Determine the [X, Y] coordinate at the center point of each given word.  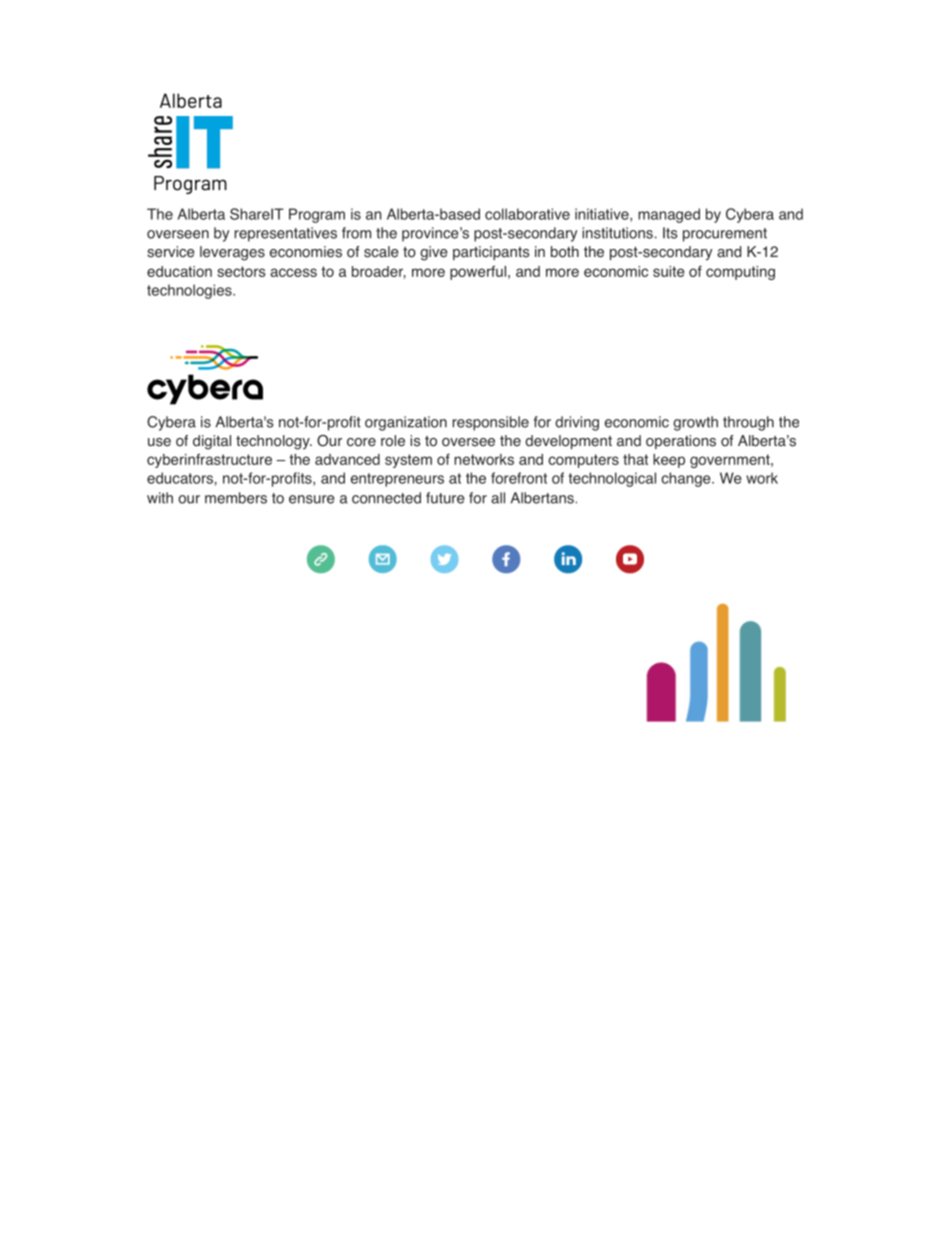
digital [212, 442]
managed [669, 215]
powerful [478, 272]
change [687, 479]
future [445, 498]
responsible [490, 423]
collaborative [527, 214]
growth [695, 423]
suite [669, 271]
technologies [190, 291]
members [236, 498]
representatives [285, 234]
